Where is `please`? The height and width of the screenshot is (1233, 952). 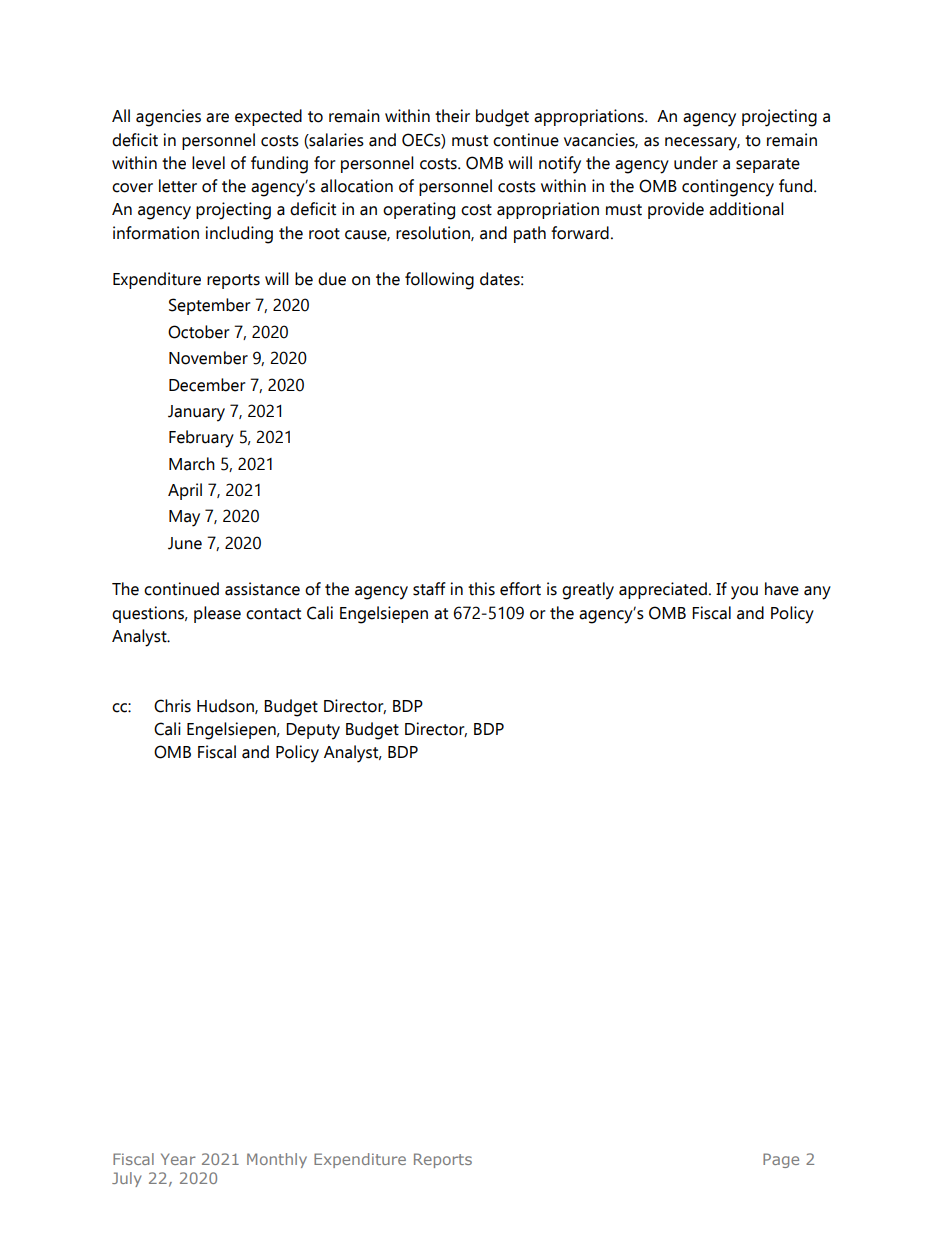 please is located at coordinates (217, 614).
